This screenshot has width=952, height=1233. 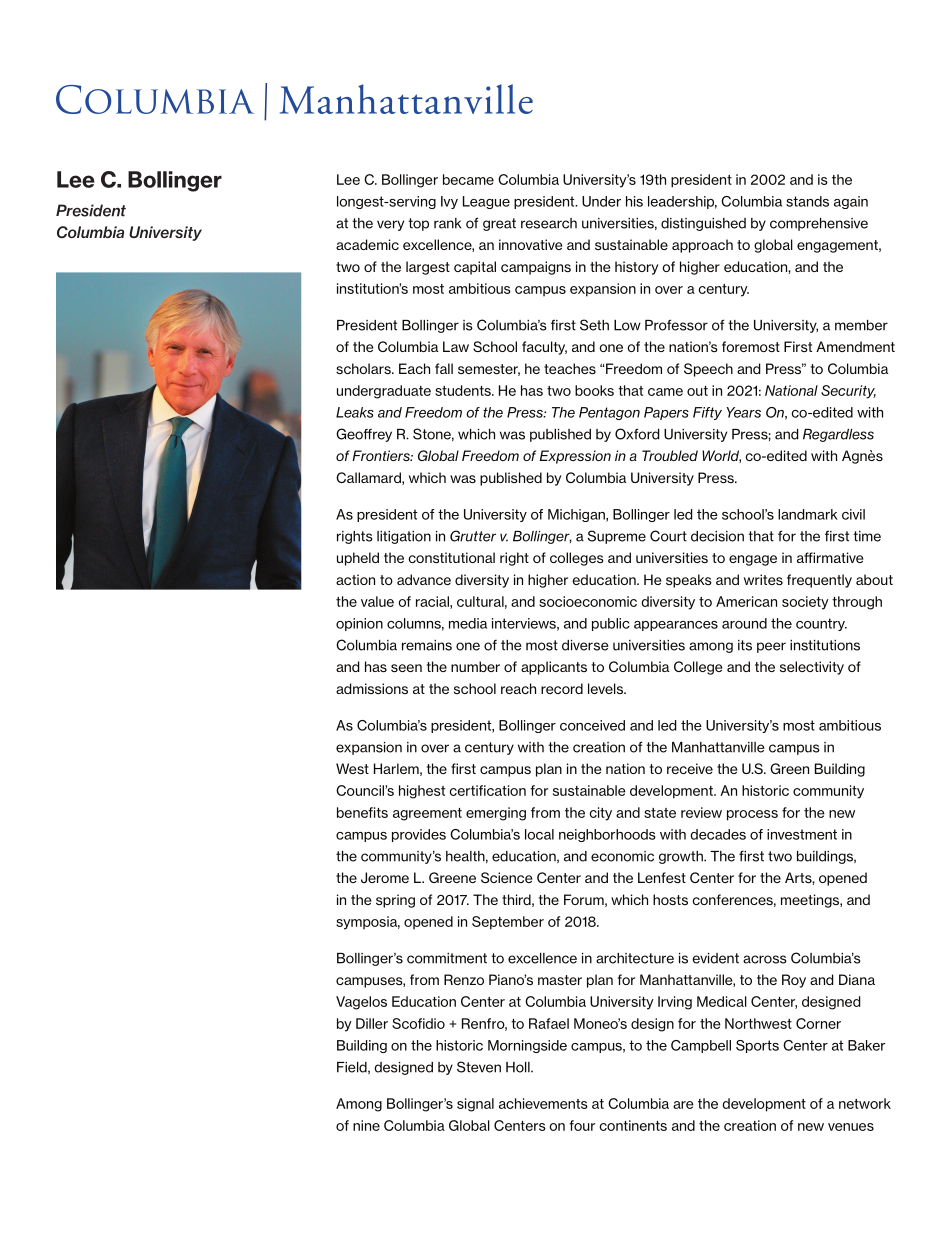 What do you see at coordinates (418, 224) in the screenshot?
I see `top` at bounding box center [418, 224].
